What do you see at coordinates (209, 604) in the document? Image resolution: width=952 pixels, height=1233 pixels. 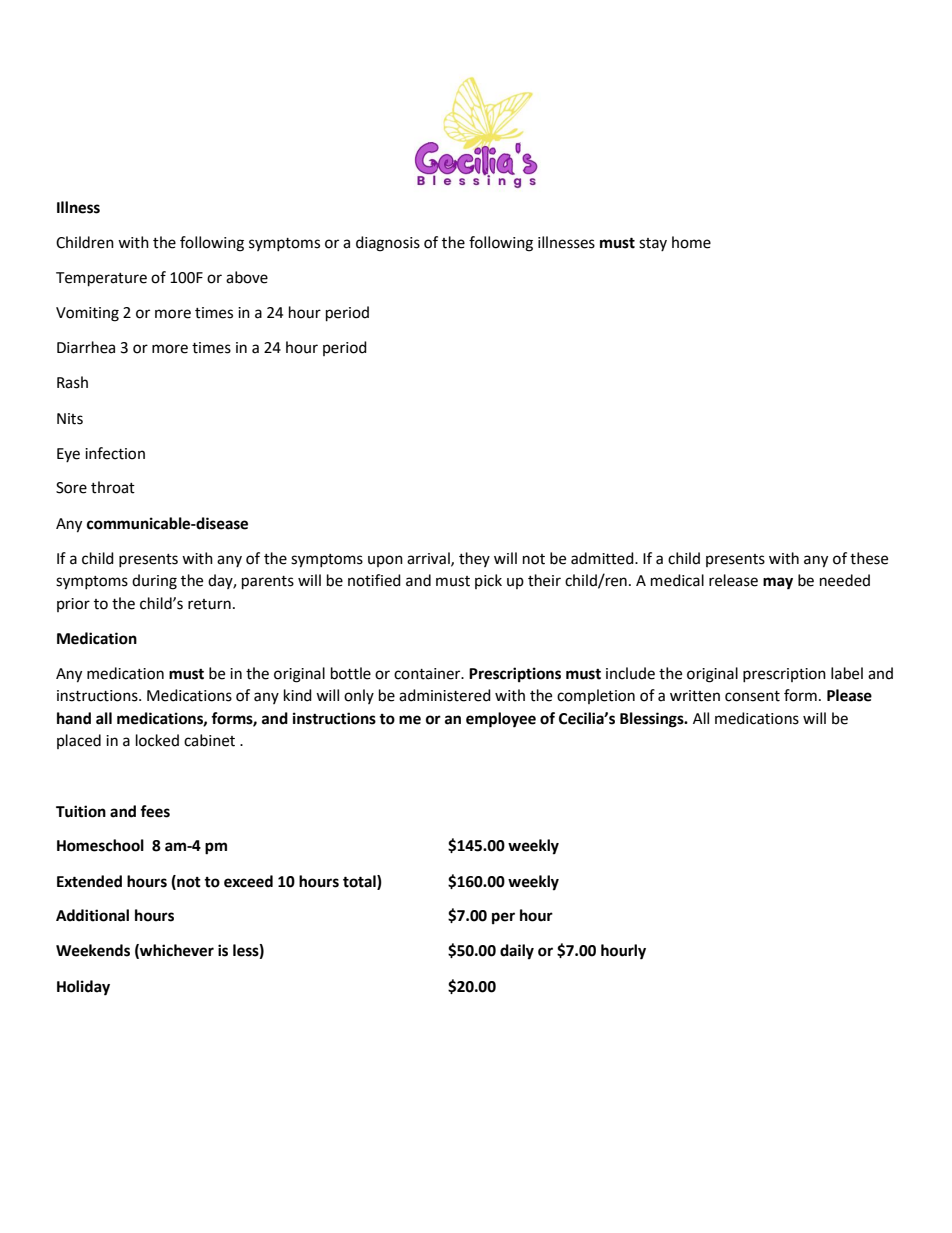 I see `return` at bounding box center [209, 604].
